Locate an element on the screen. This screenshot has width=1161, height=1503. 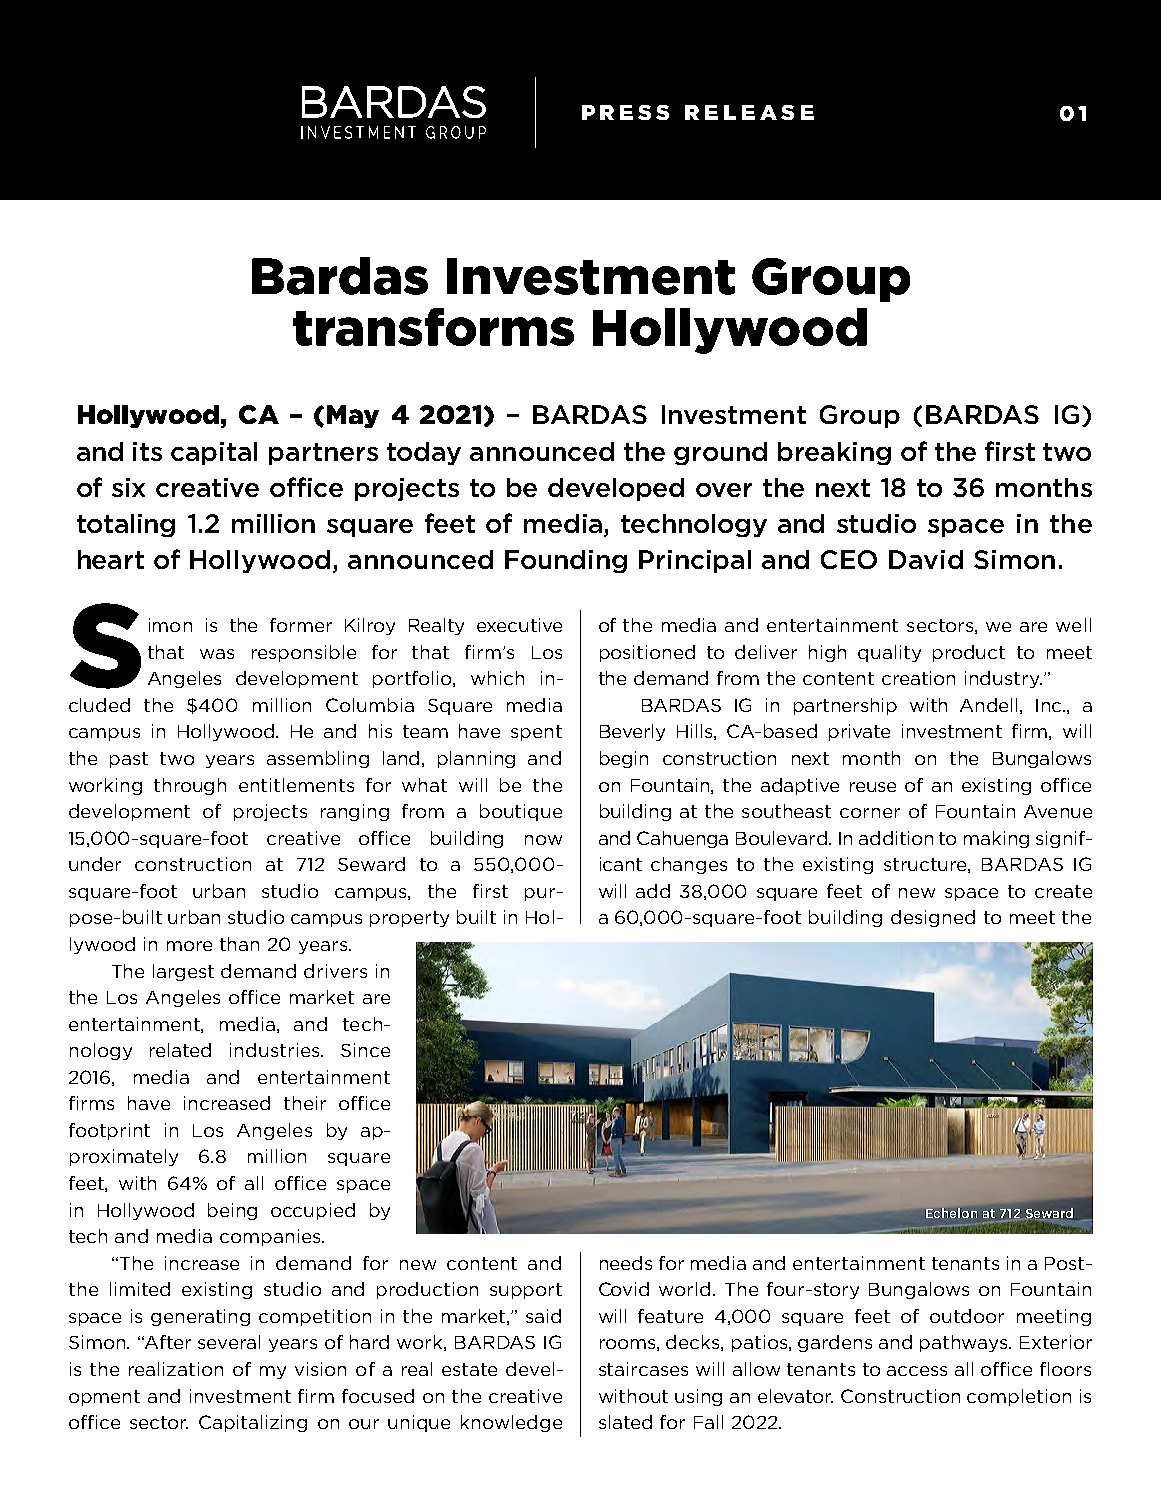
David is located at coordinates (926, 559).
